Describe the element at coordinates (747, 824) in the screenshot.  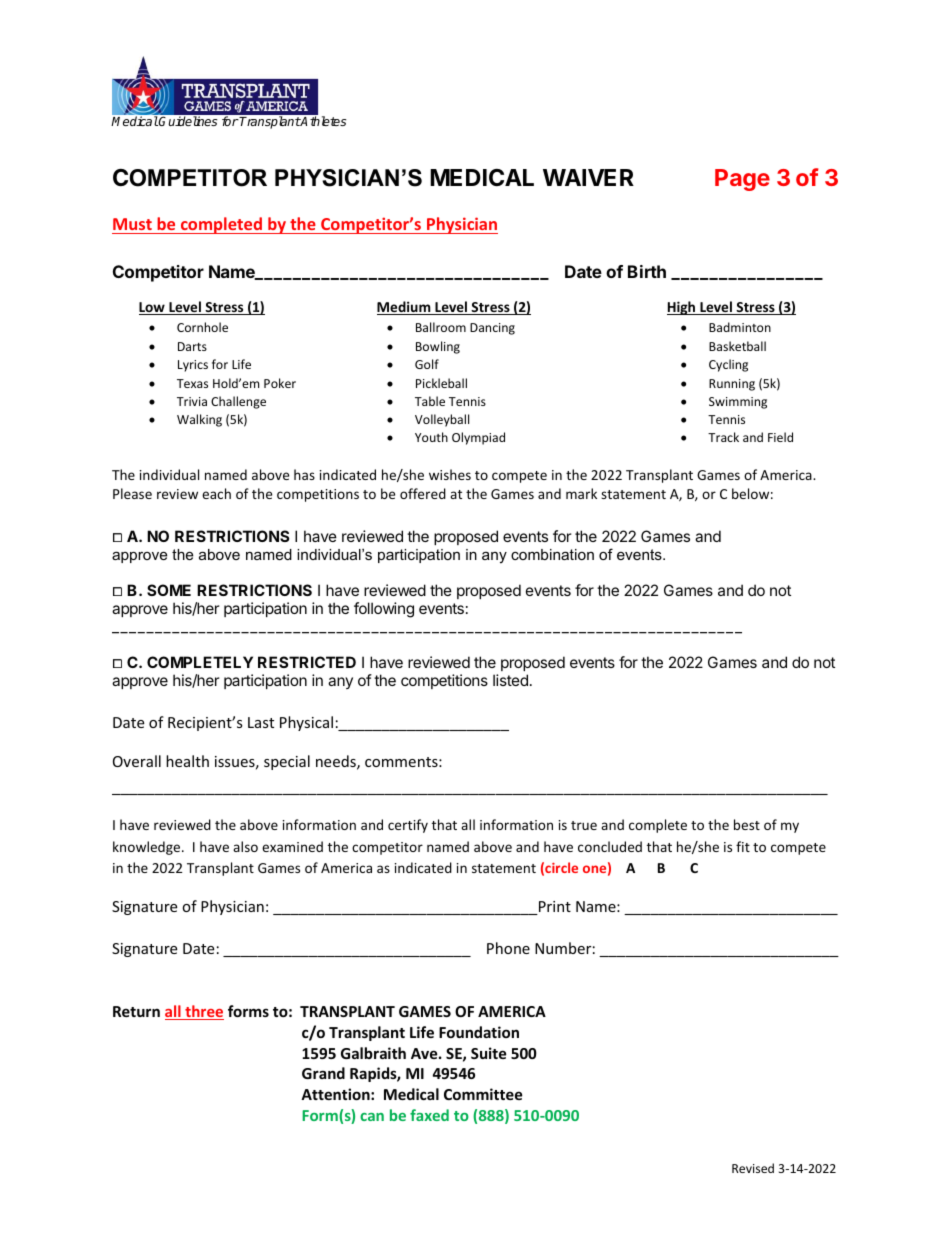
I see `best` at that location.
